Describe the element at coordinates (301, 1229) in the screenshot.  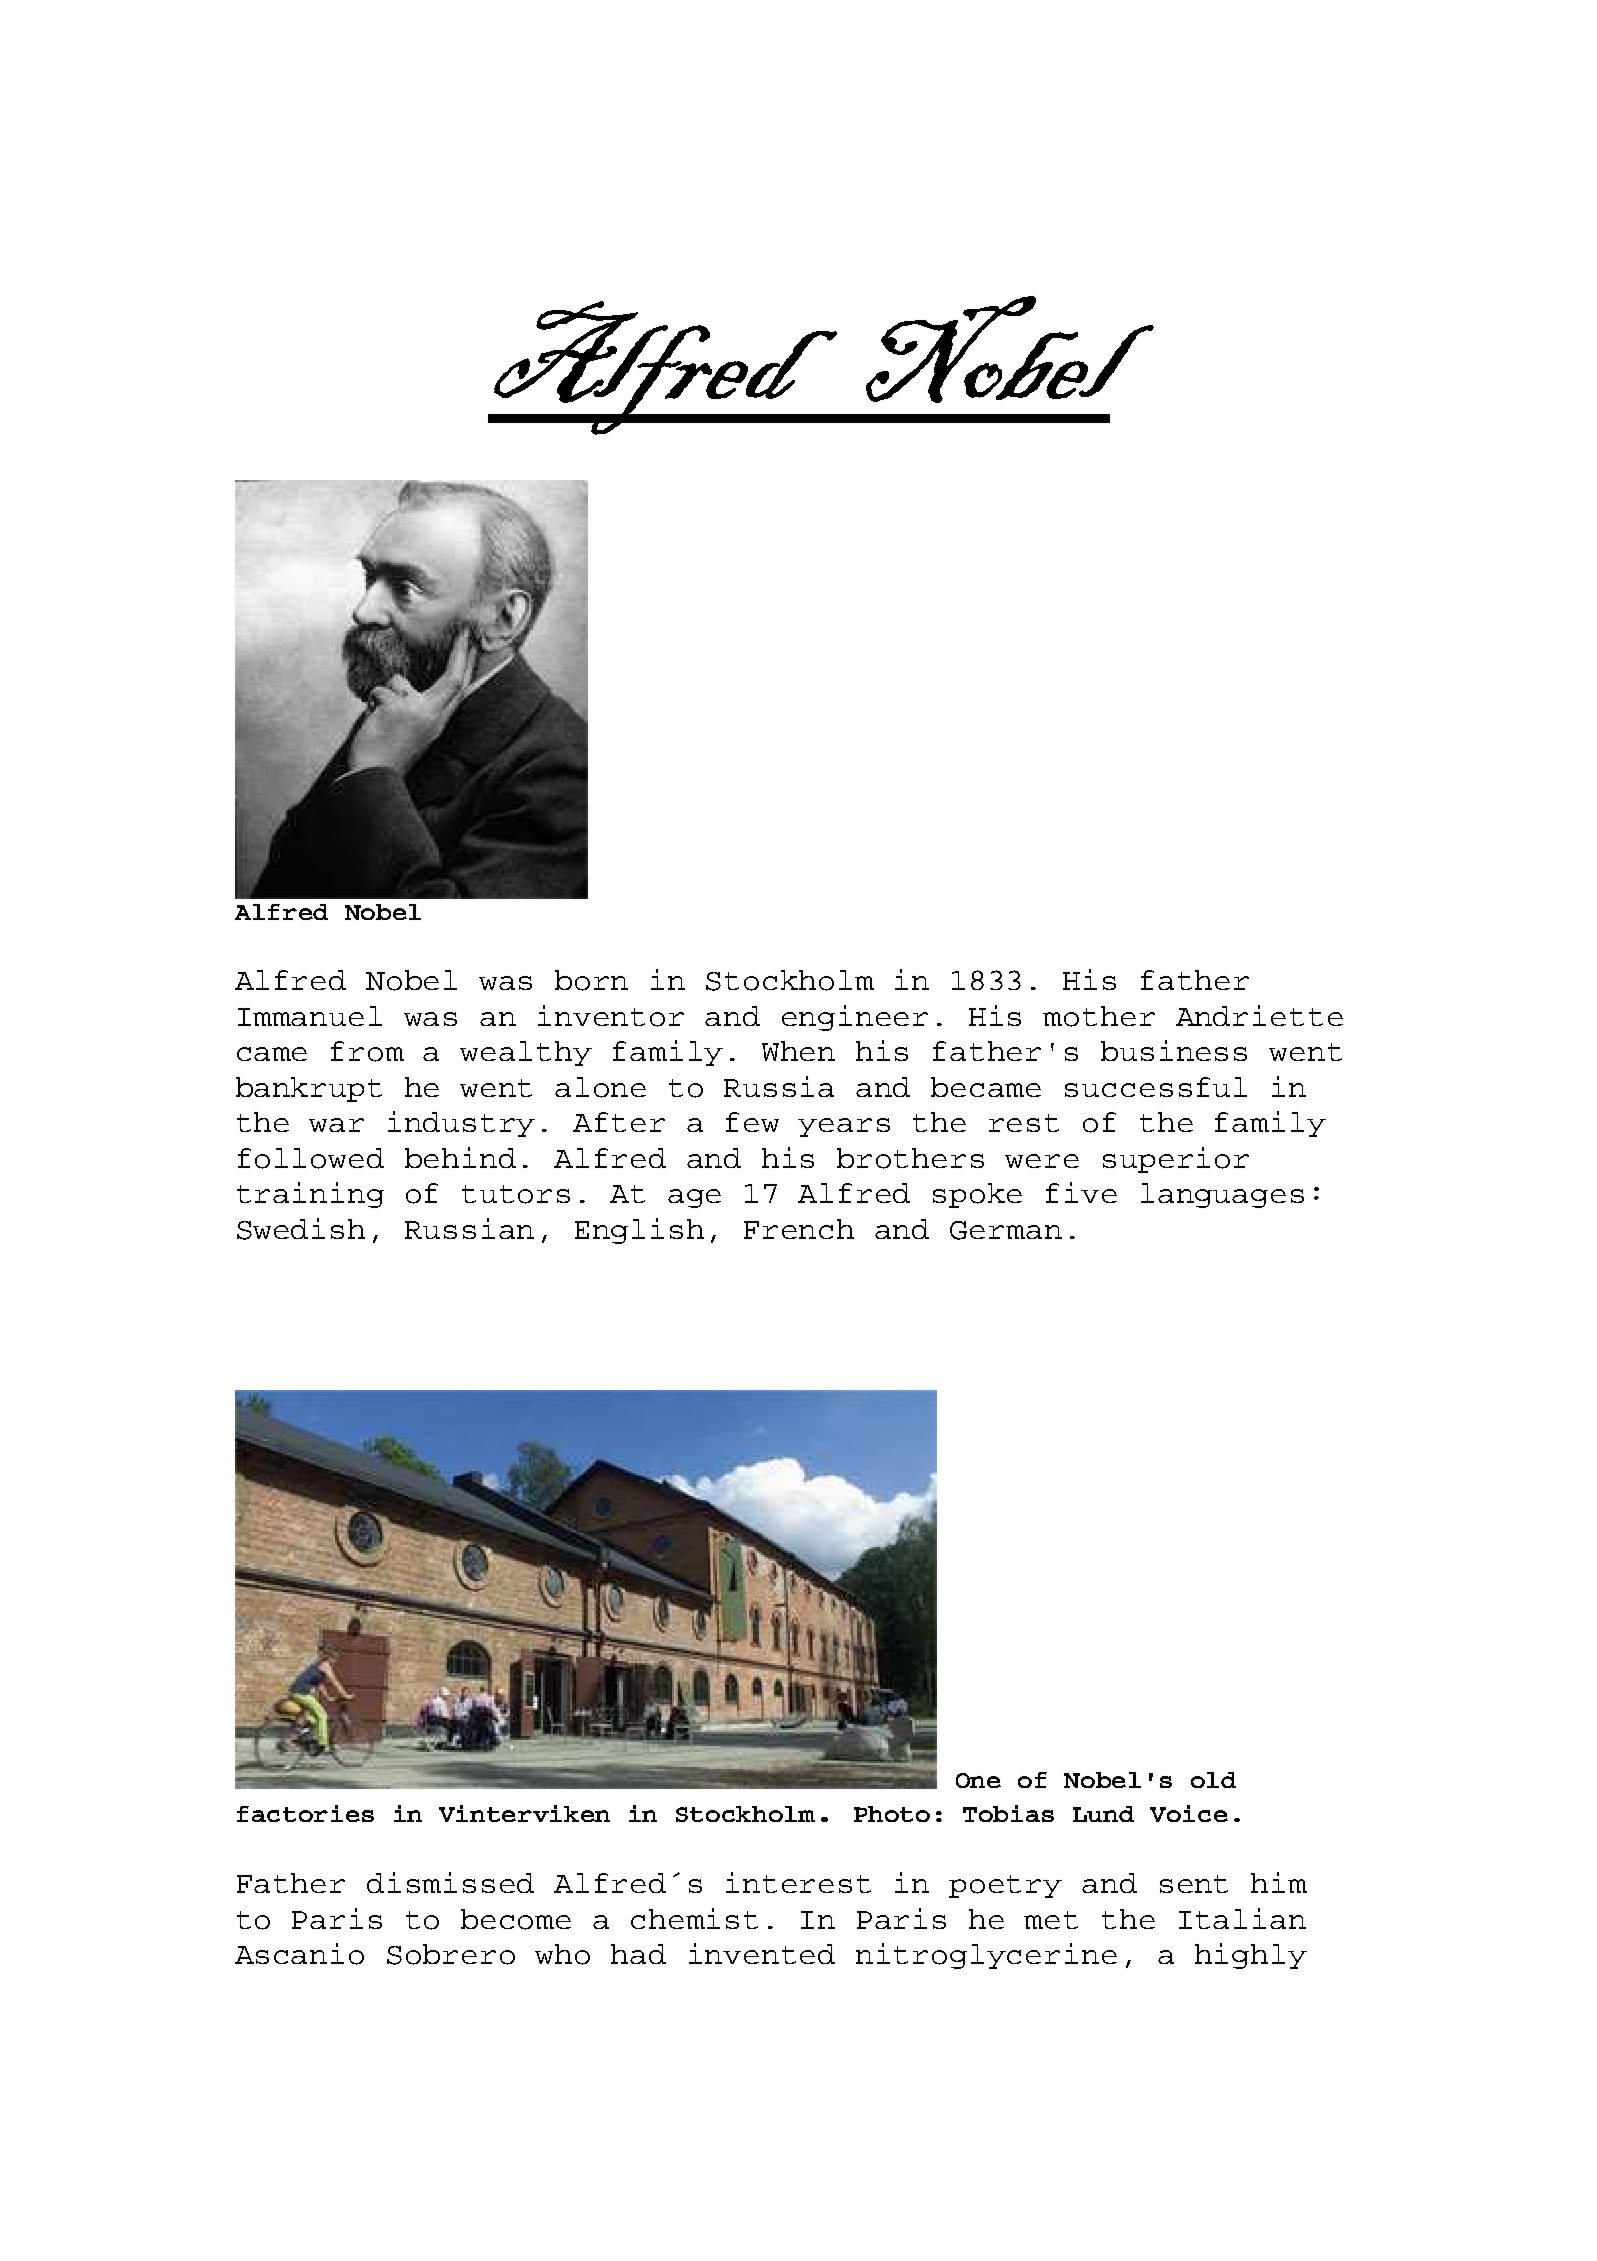
I see `Swedish` at that location.
